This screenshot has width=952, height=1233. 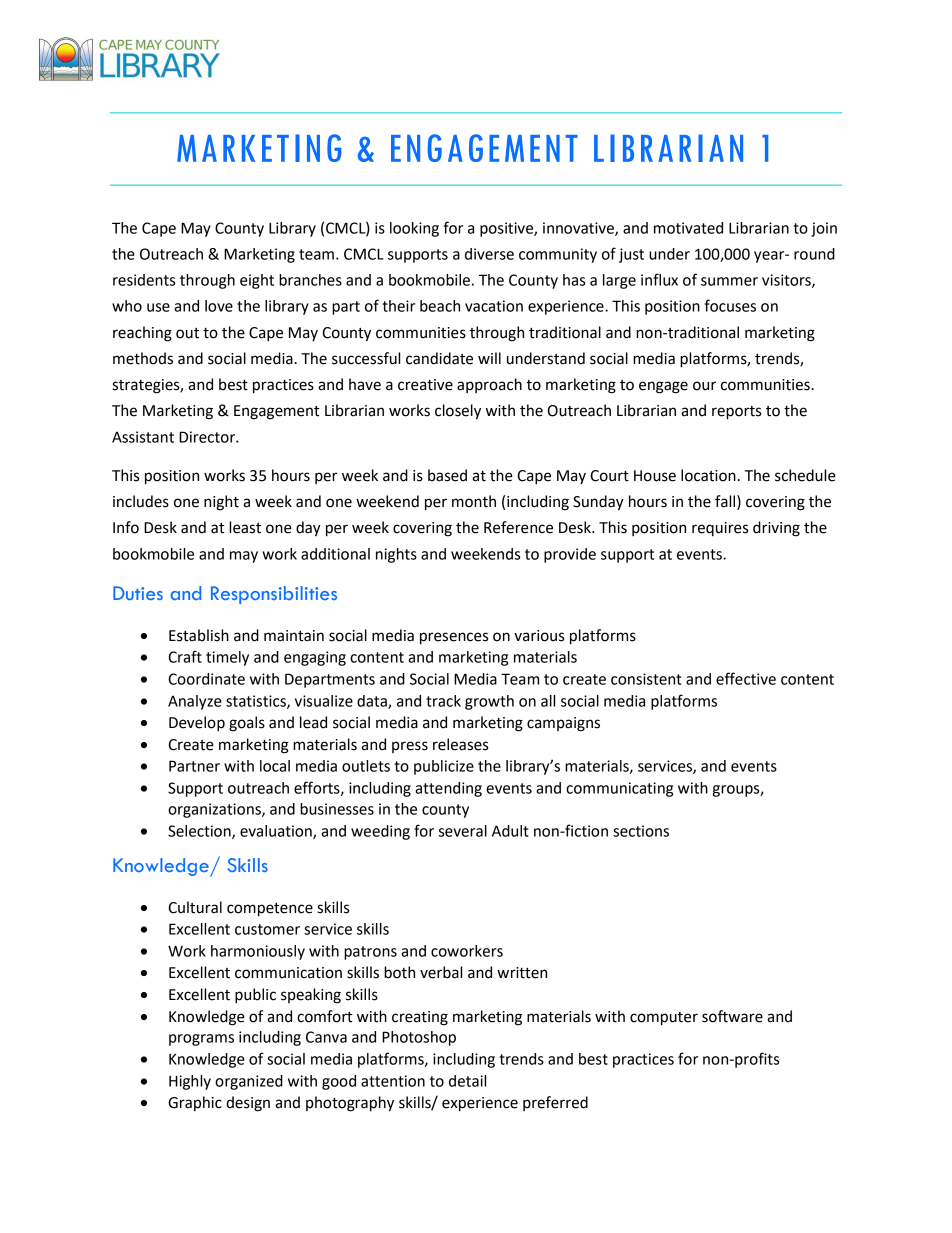 What do you see at coordinates (641, 831) in the screenshot?
I see `sections` at bounding box center [641, 831].
